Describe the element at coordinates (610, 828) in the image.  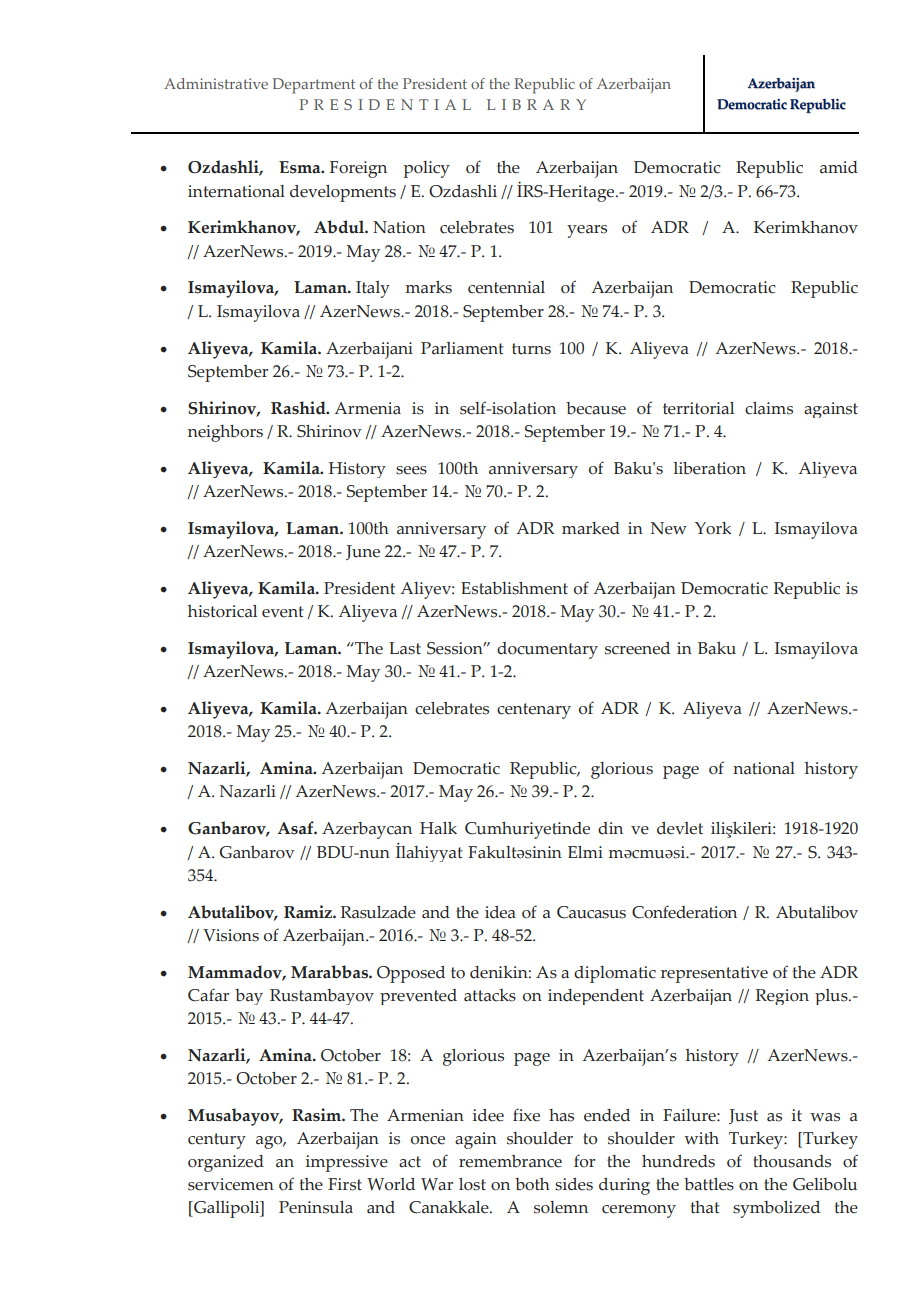
I see `din` at that location.
